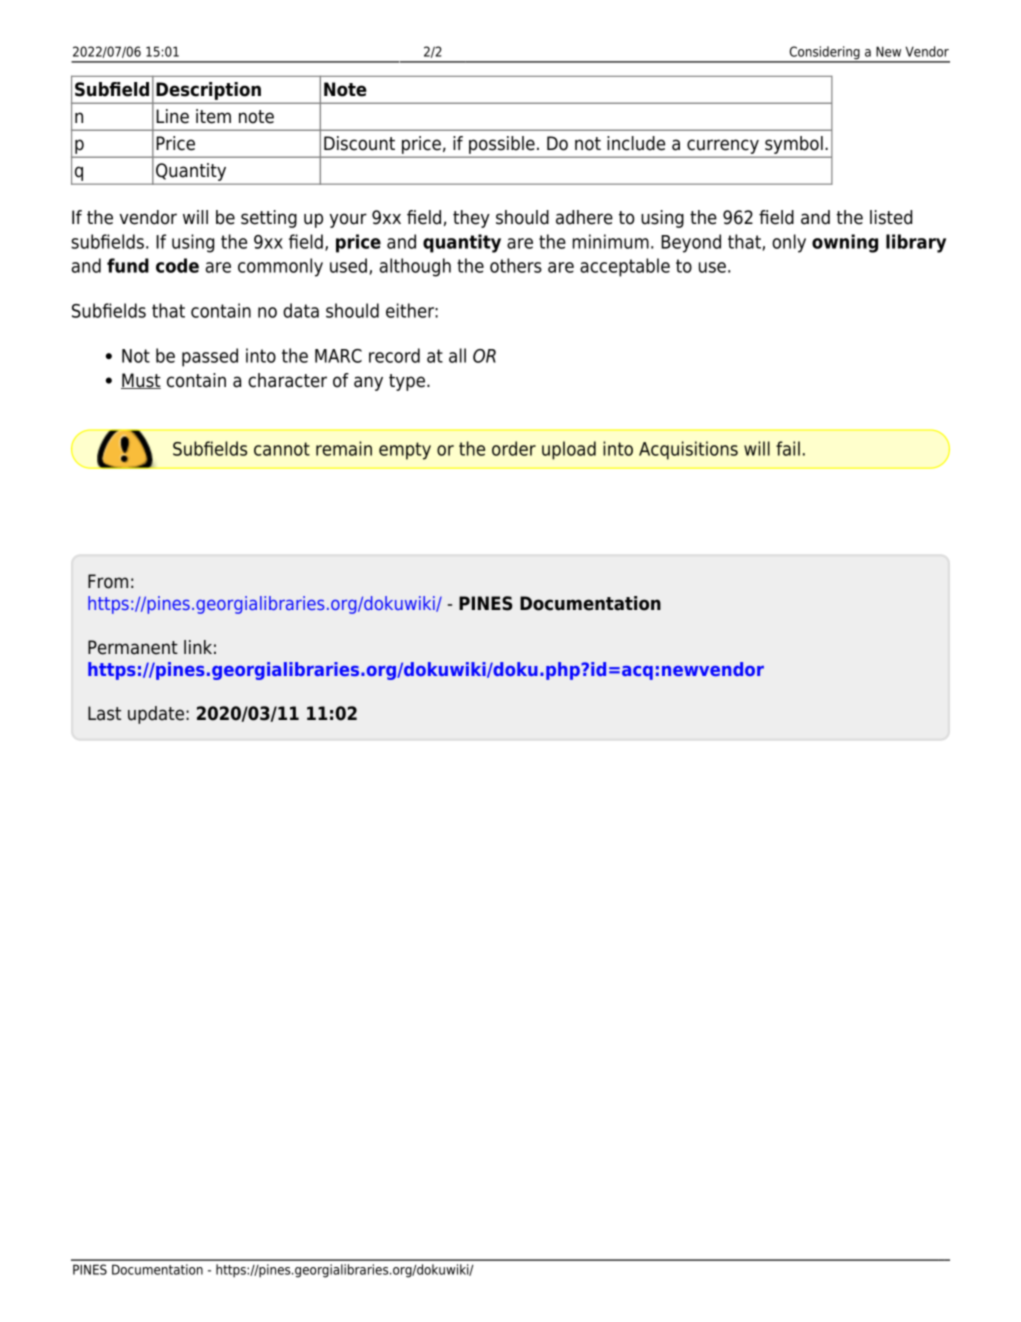 Image resolution: width=1021 pixels, height=1322 pixels. Describe the element at coordinates (788, 448) in the image. I see `fail` at that location.
